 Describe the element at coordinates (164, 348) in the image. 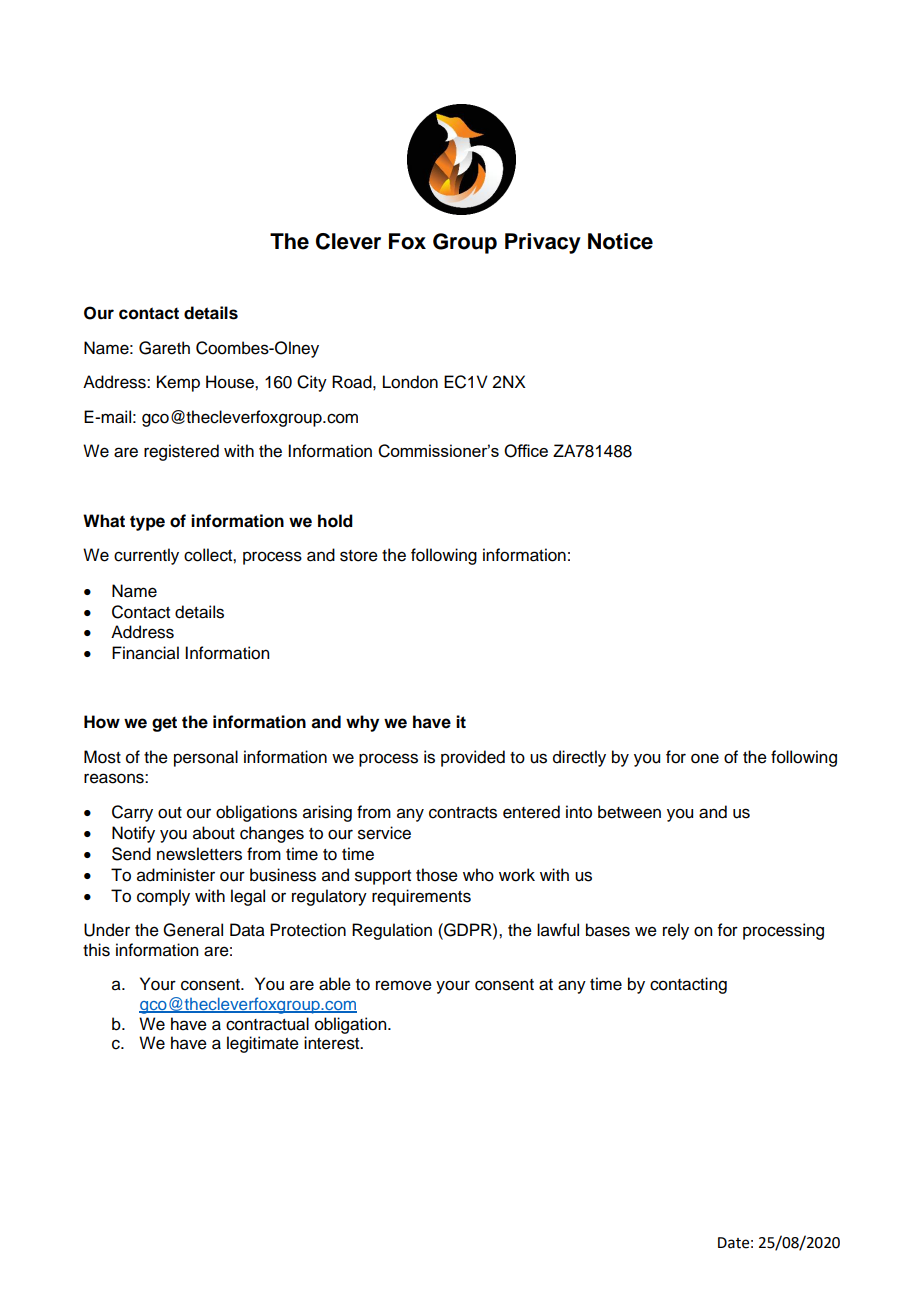

I see `Gareth` at that location.
